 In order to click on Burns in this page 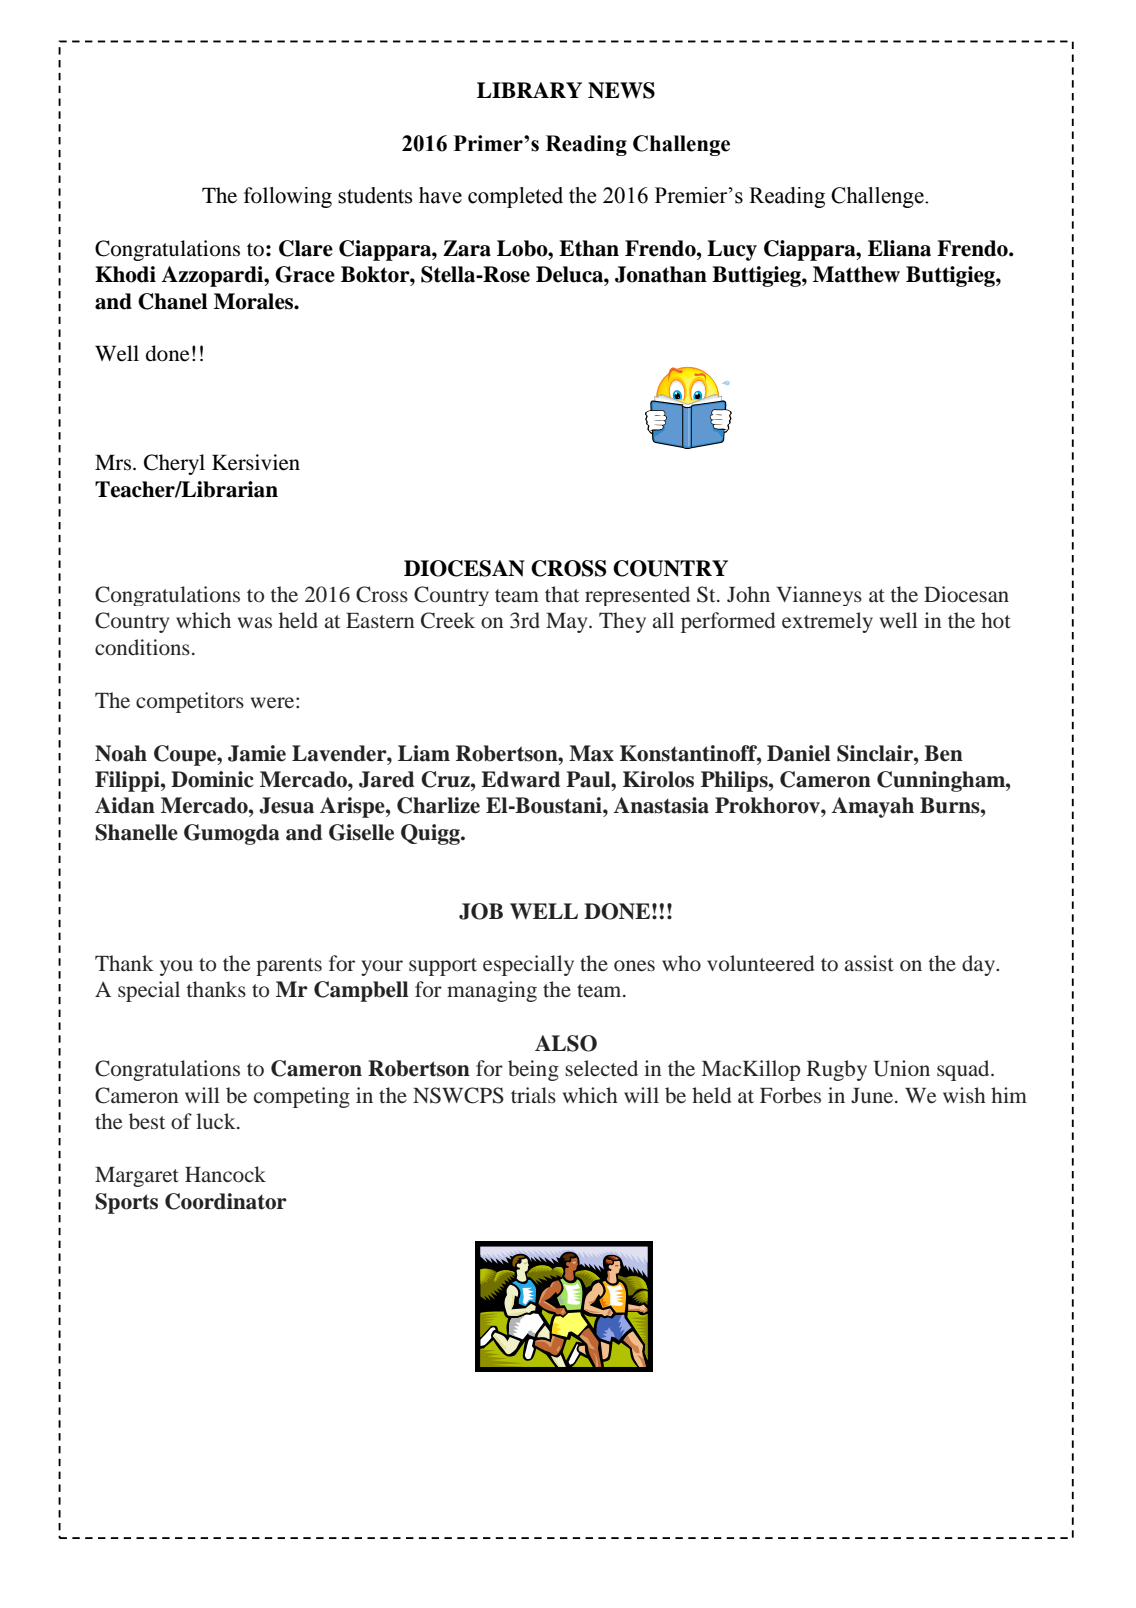, I will do `click(951, 805)`.
